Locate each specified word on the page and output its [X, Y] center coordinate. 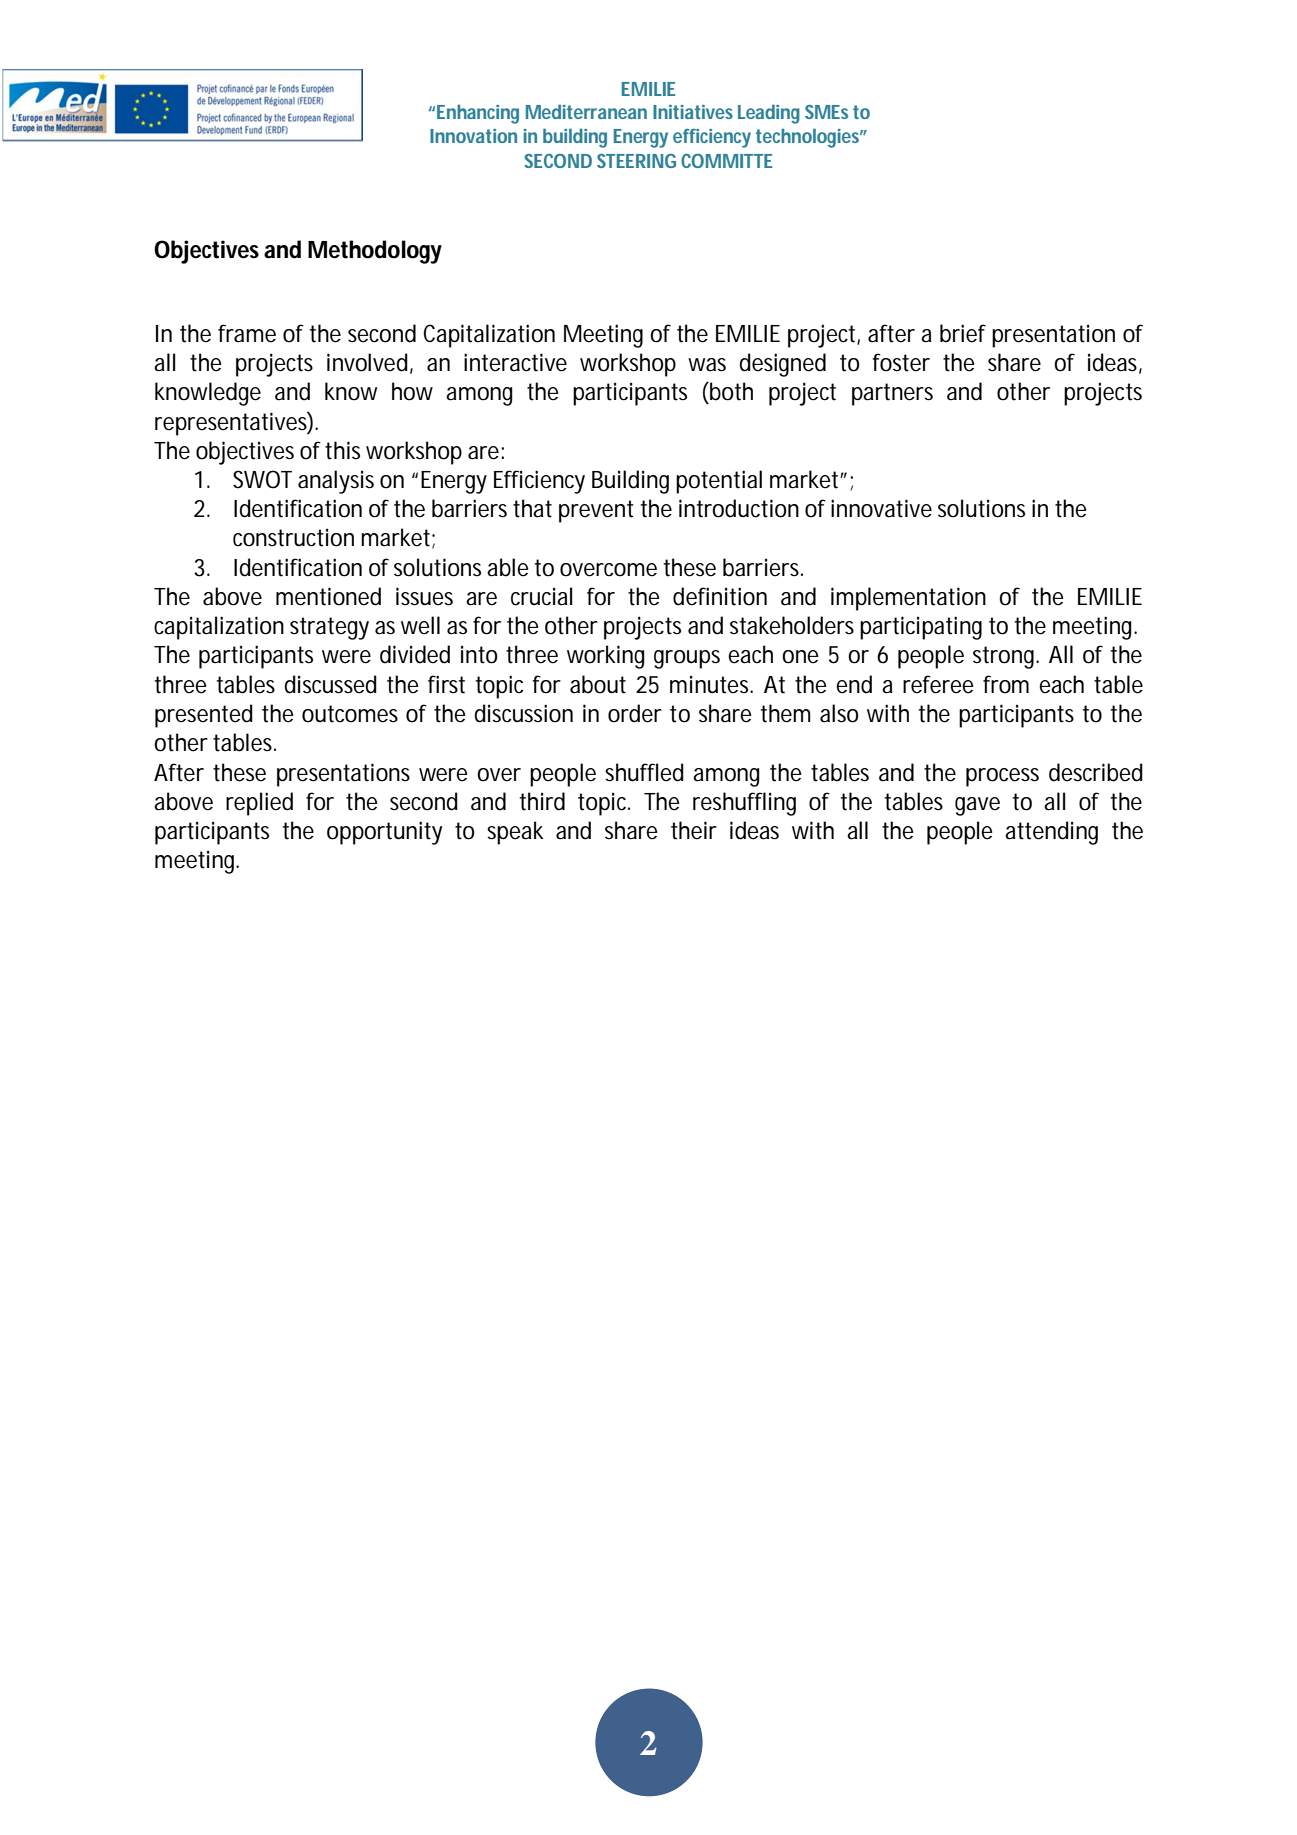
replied [259, 804]
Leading [769, 114]
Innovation [473, 136]
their [694, 830]
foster [901, 362]
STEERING [636, 161]
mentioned [328, 596]
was [707, 365]
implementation [908, 599]
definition [720, 596]
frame [247, 333]
